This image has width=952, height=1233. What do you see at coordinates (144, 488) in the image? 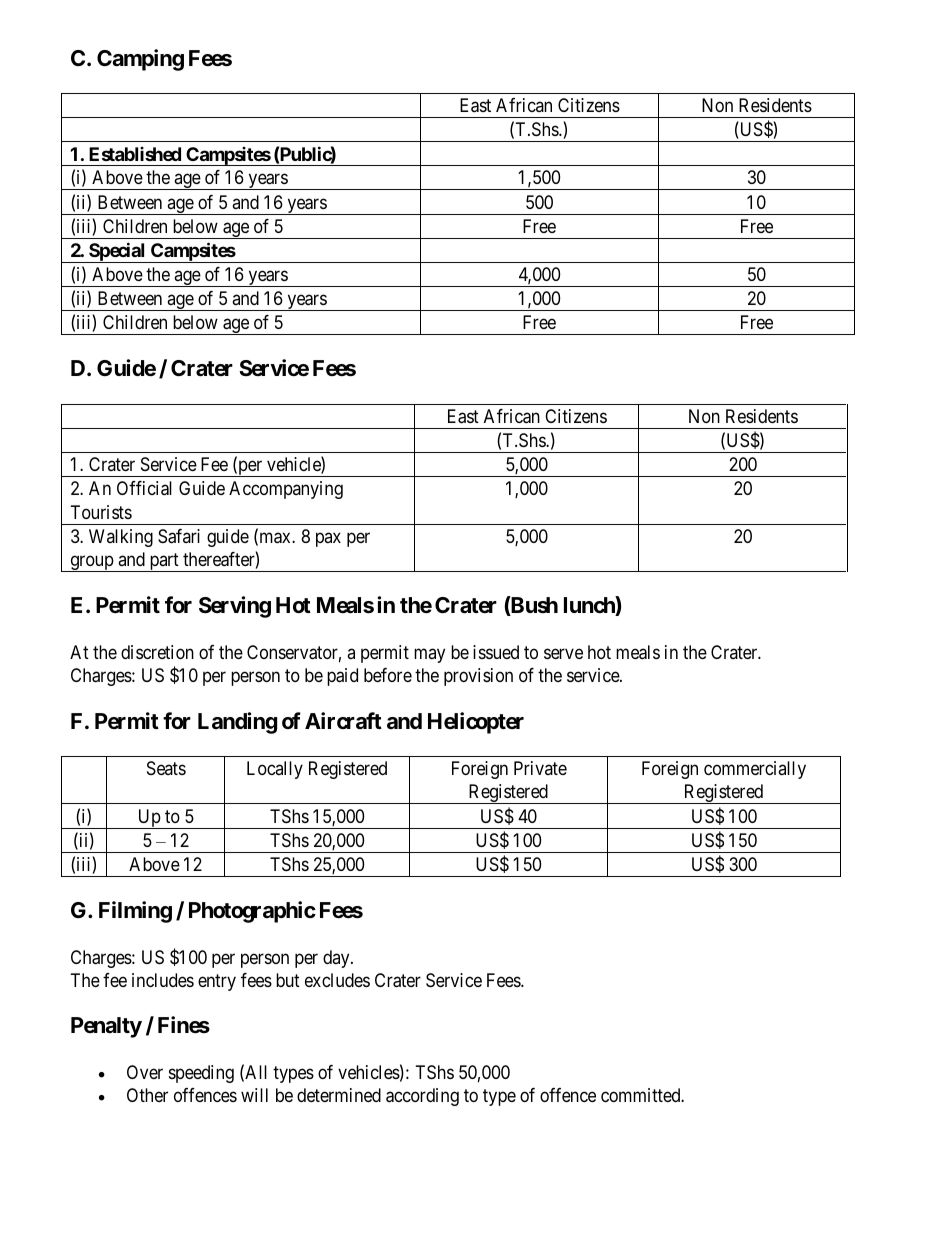
I see `Official` at bounding box center [144, 488].
